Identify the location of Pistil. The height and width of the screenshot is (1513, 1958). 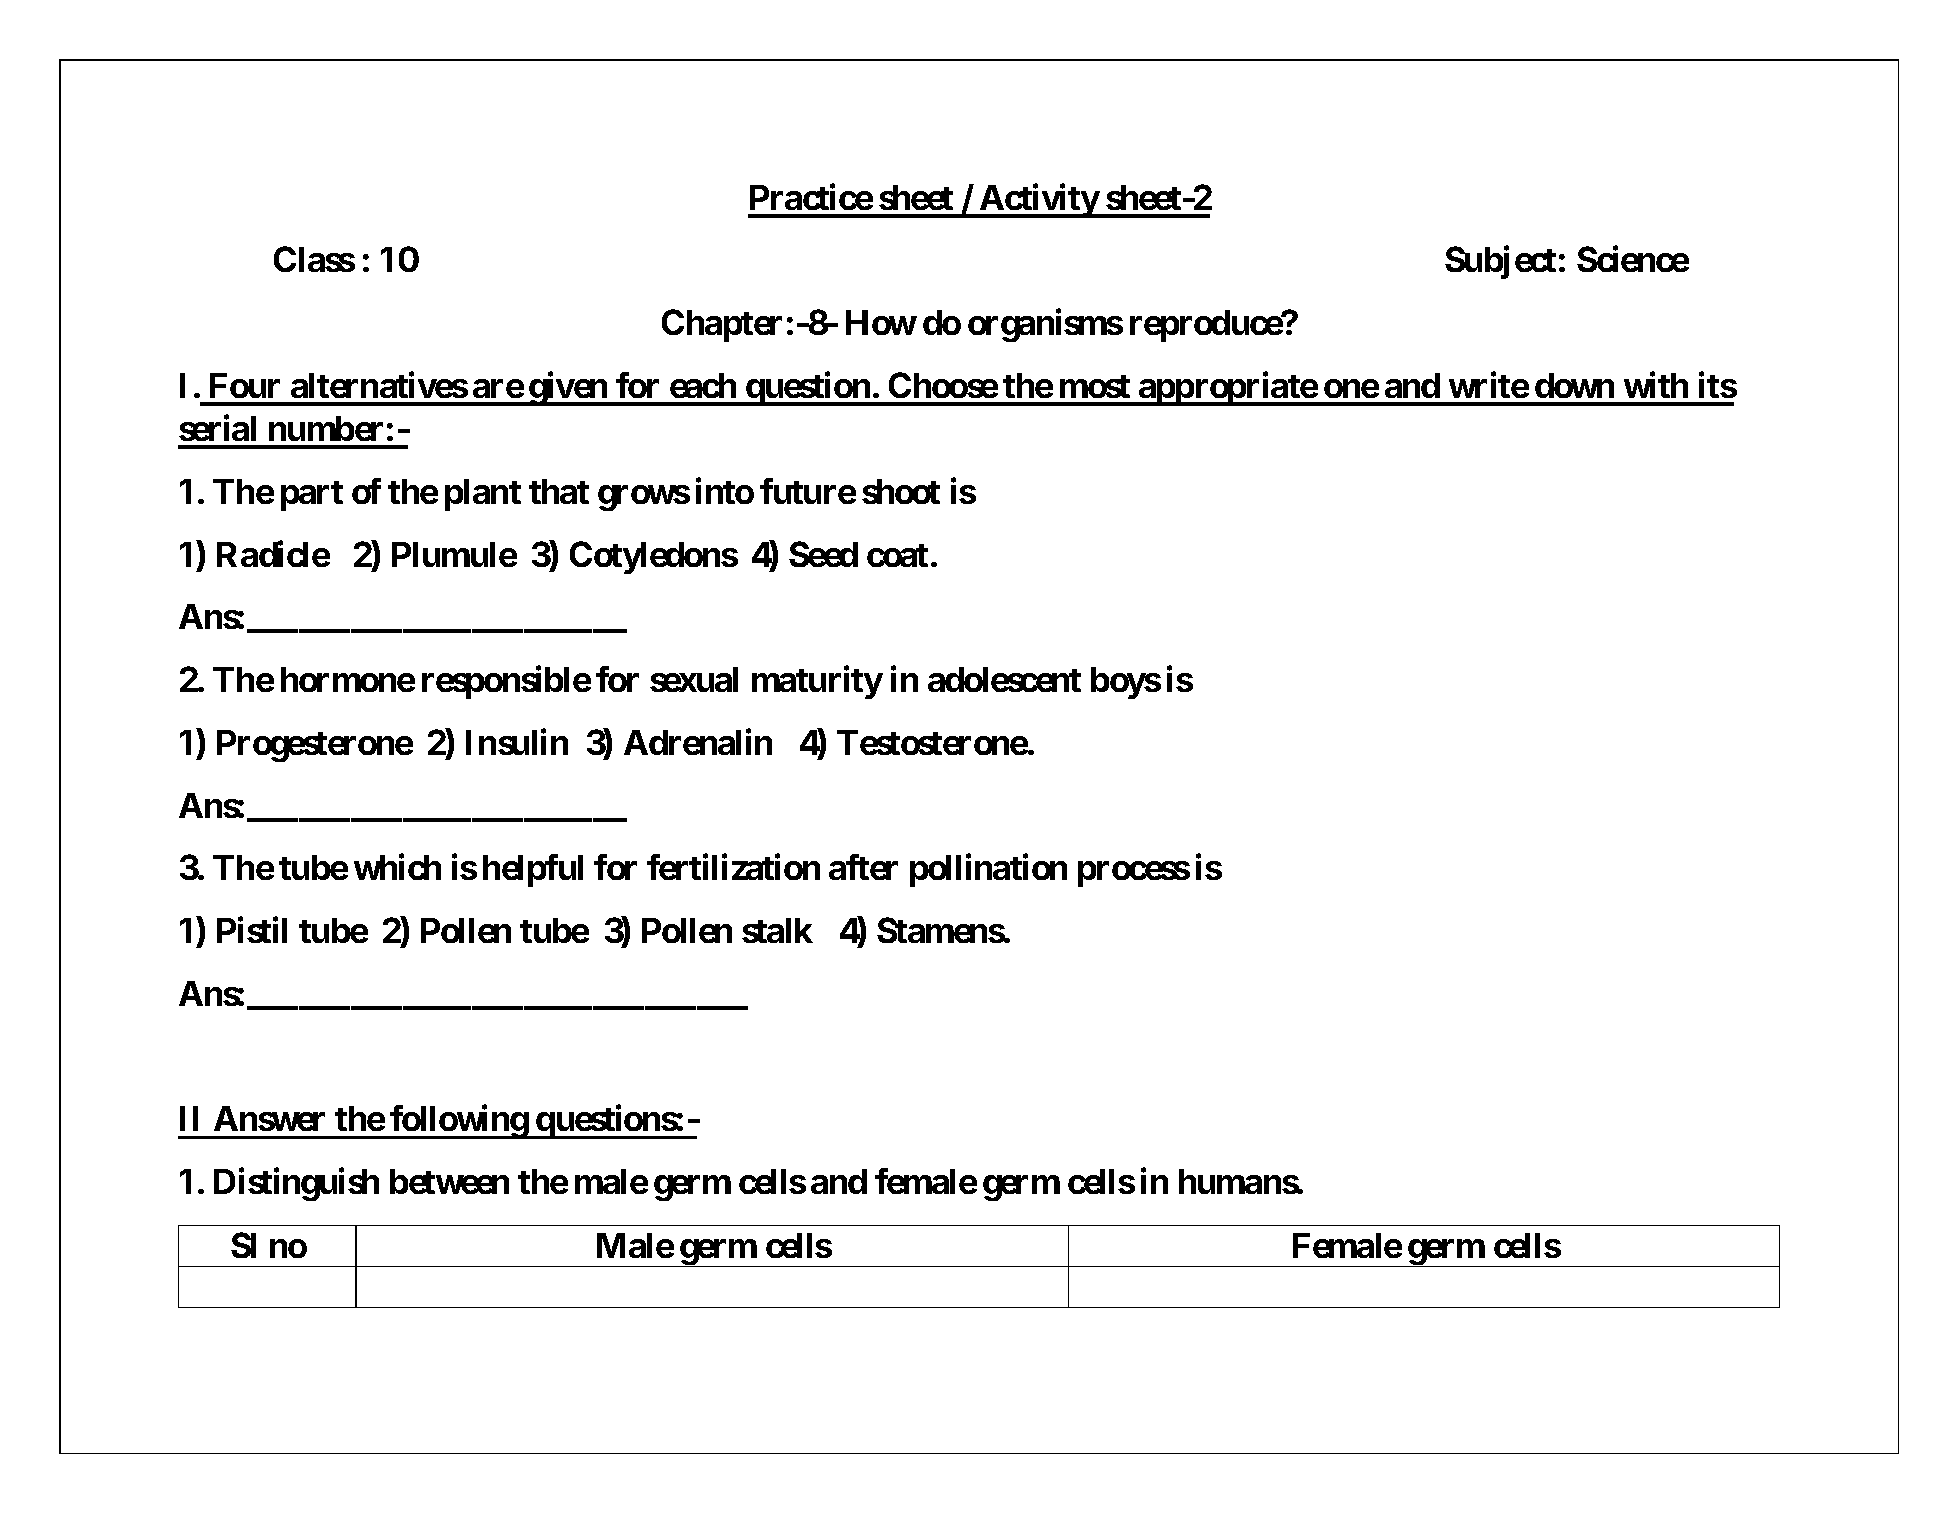
(252, 930).
